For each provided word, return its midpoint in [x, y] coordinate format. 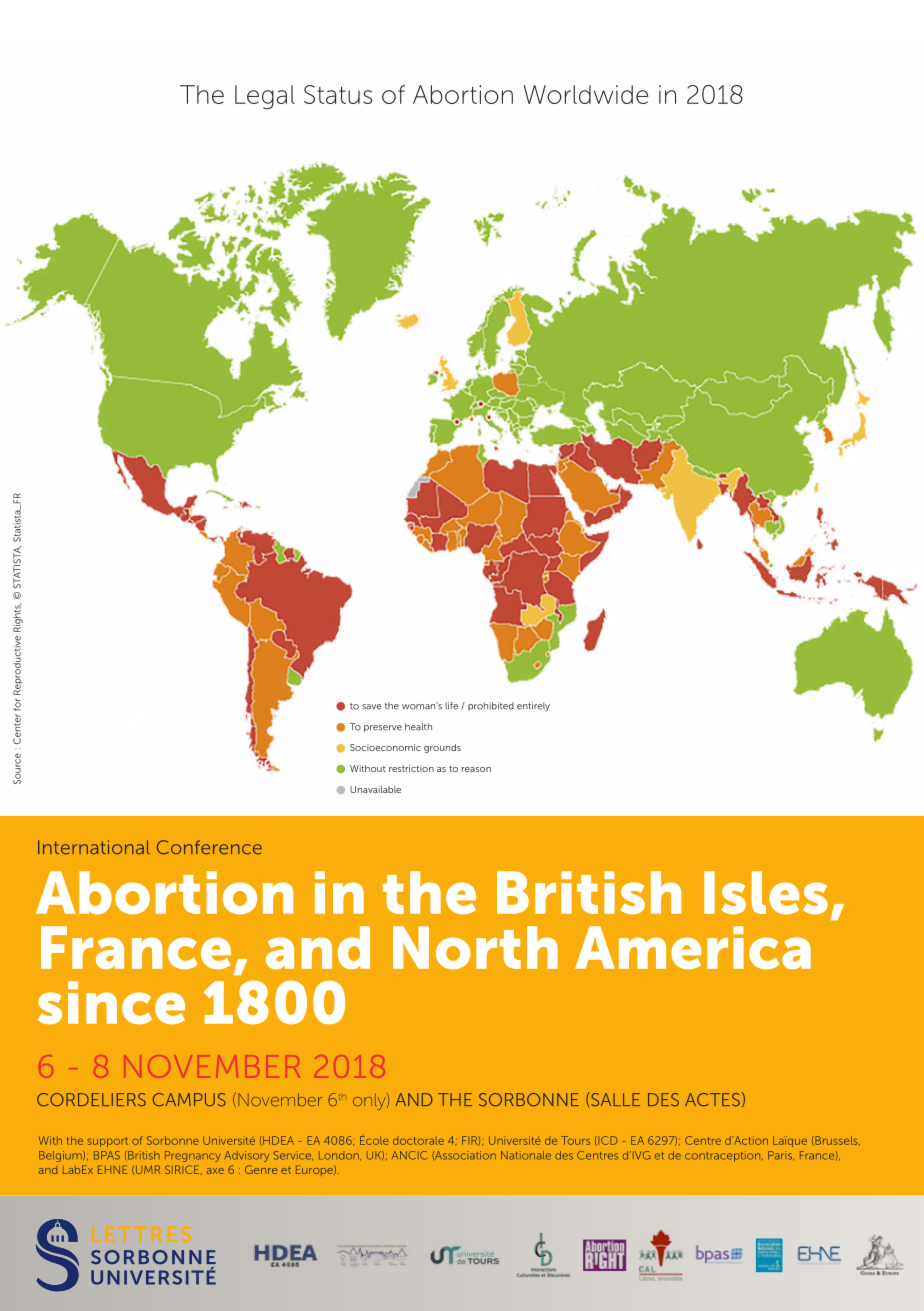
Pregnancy [193, 1156]
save [371, 707]
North [475, 947]
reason [476, 769]
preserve [383, 728]
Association [464, 1155]
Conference [209, 847]
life [451, 706]
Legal [265, 97]
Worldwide [586, 94]
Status [338, 94]
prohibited [491, 706]
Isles [766, 893]
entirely [533, 706]
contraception [724, 1156]
